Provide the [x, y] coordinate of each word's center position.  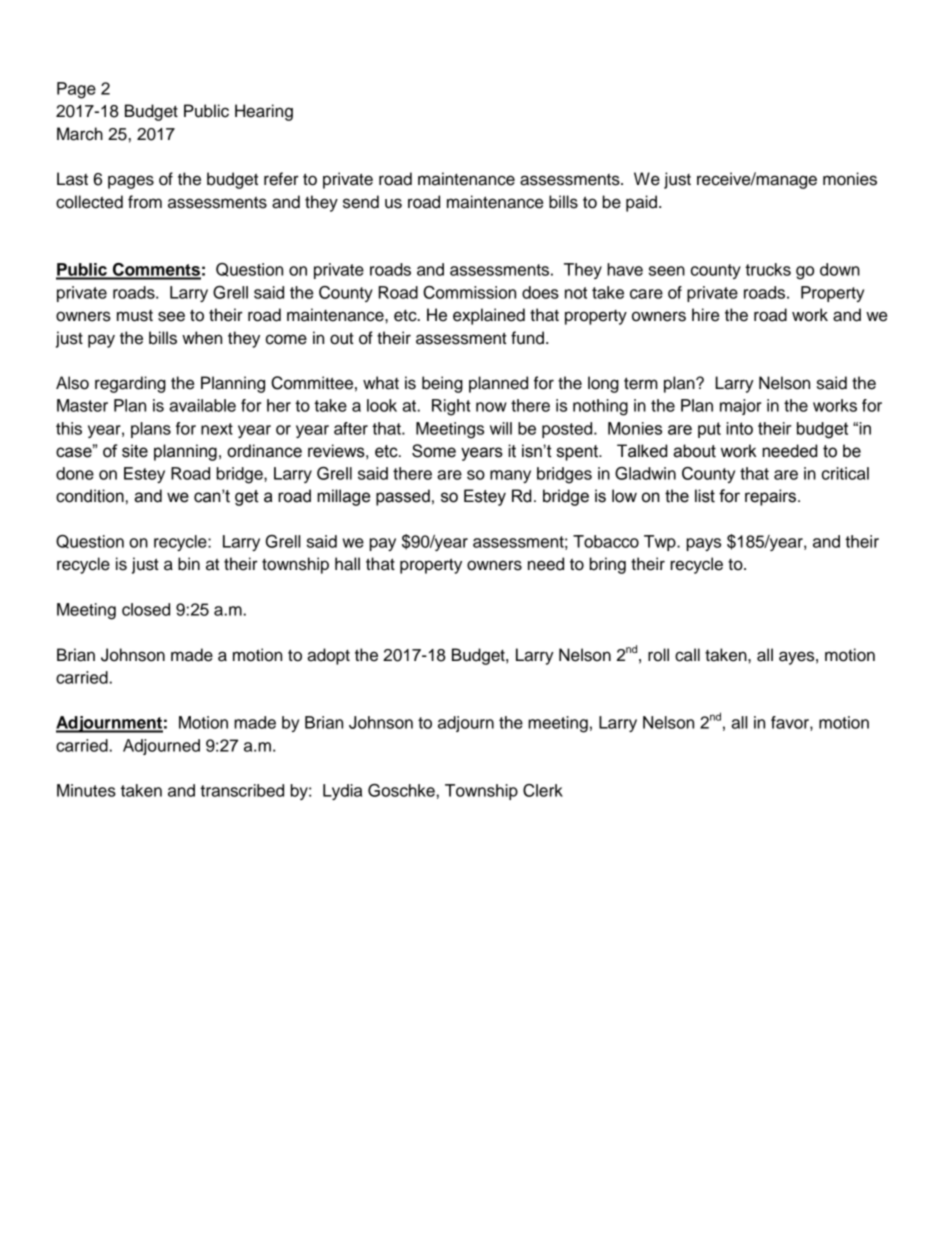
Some [434, 451]
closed [146, 609]
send [361, 202]
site [135, 451]
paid [641, 203]
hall [347, 564]
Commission [469, 292]
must [135, 316]
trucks [768, 269]
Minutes [86, 790]
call [687, 655]
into [739, 428]
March [80, 134]
